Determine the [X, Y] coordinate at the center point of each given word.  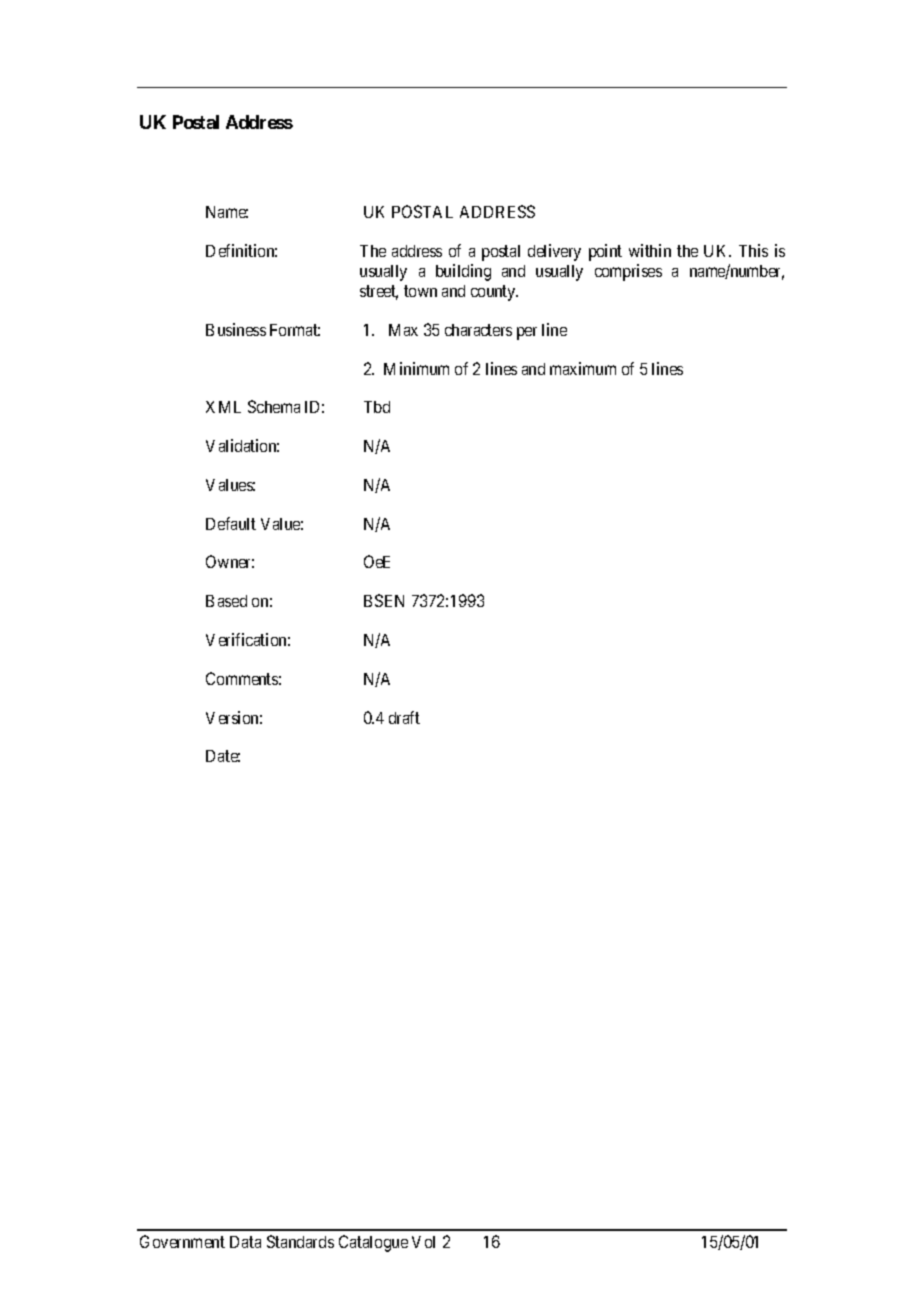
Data [245, 1242]
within [650, 250]
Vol [423, 1242]
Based [226, 601]
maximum [583, 368]
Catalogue [373, 1243]
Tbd [377, 407]
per [527, 333]
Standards [300, 1241]
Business [236, 329]
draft [404, 717]
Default [231, 523]
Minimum [416, 368]
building [463, 272]
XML [223, 407]
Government [182, 1241]
